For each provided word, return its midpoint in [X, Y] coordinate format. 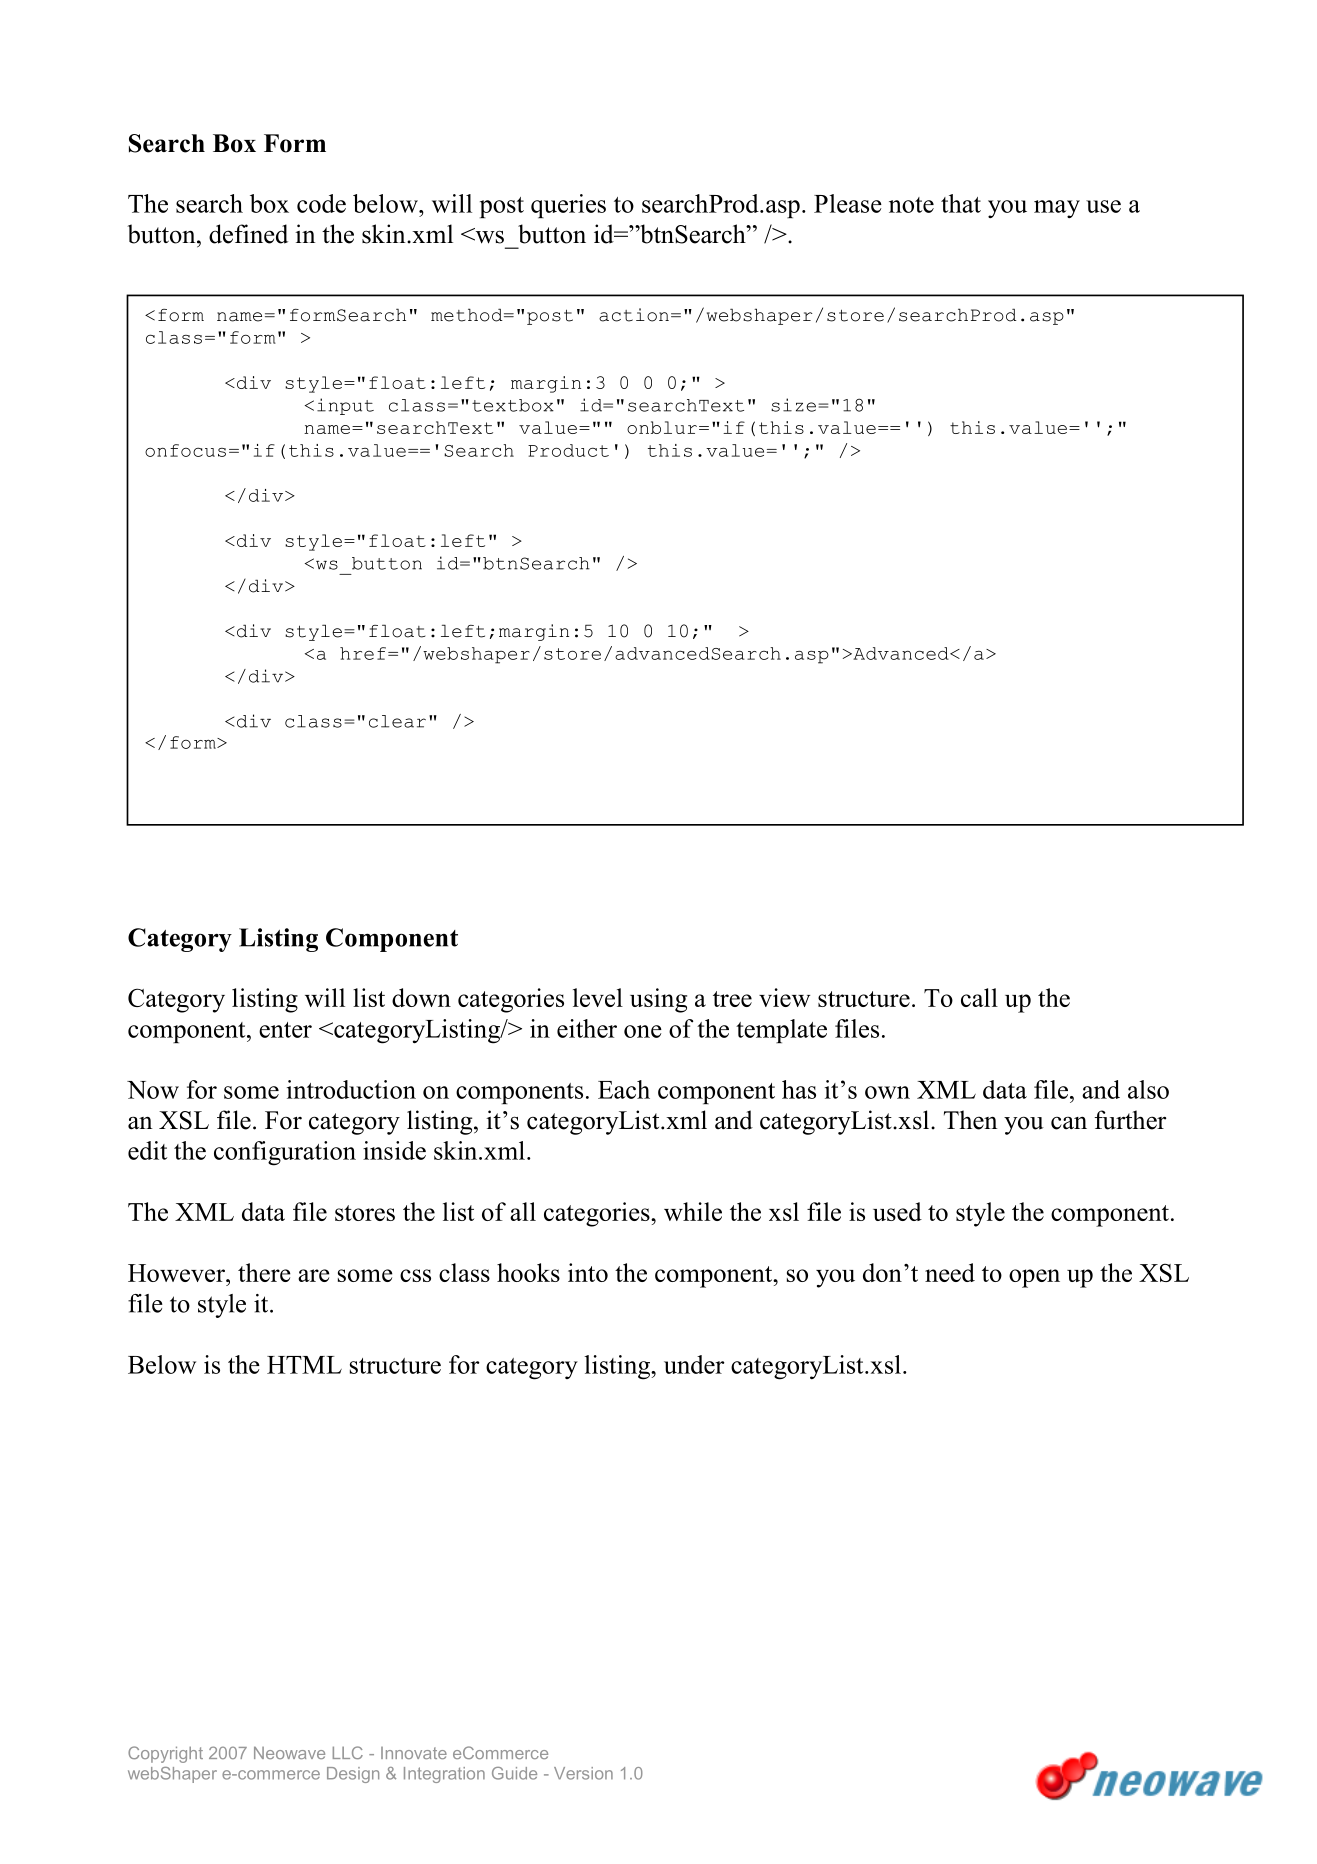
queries [568, 206]
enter [285, 1030]
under [694, 1364]
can [1069, 1123]
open [1034, 1278]
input [345, 406]
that [961, 203]
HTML [304, 1365]
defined [248, 234]
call [979, 997]
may [1057, 209]
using [658, 1000]
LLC [348, 1752]
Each [624, 1089]
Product [568, 450]
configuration [285, 1153]
